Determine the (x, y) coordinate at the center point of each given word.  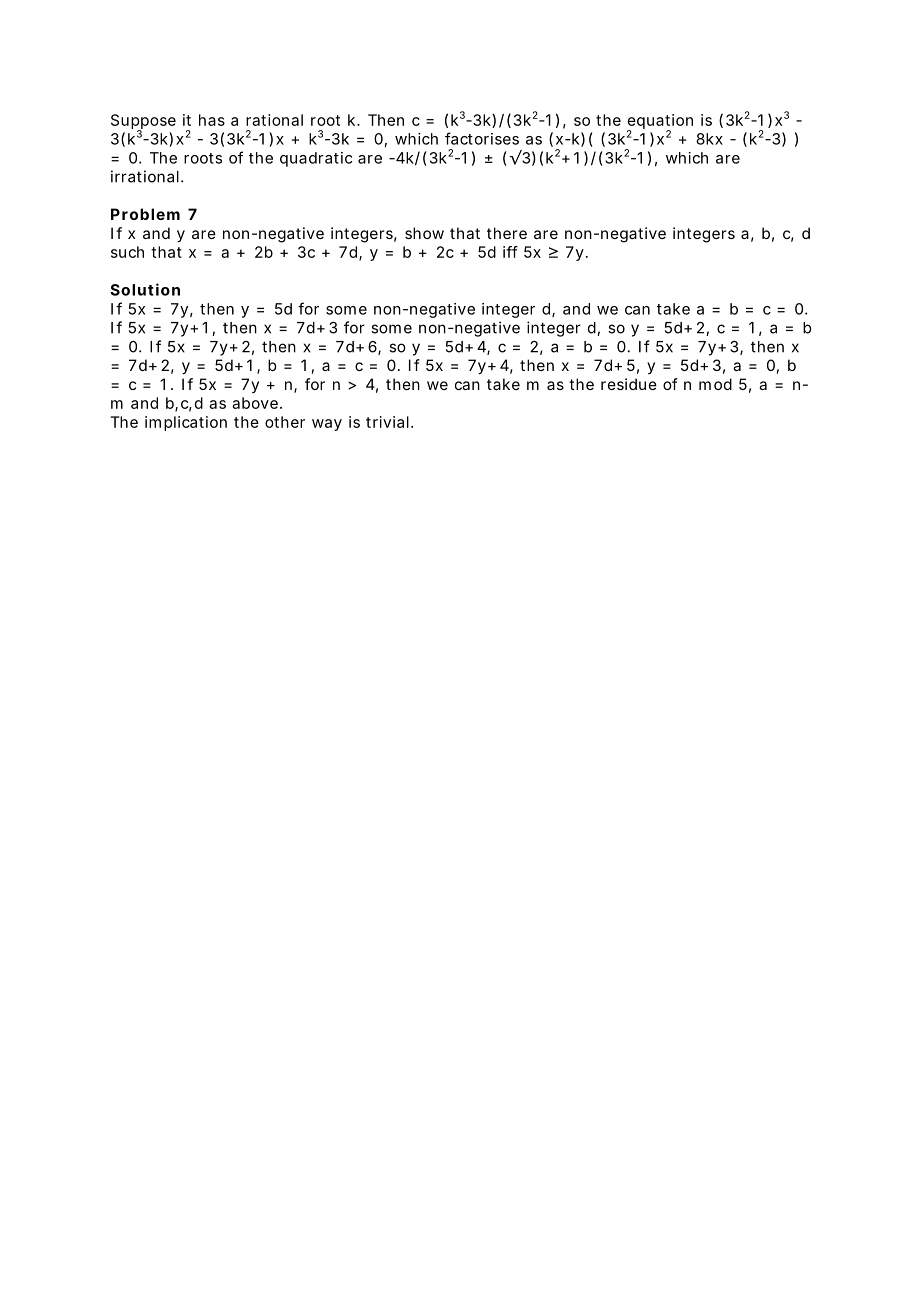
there (507, 233)
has (212, 120)
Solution (145, 289)
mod (715, 384)
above (256, 403)
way (327, 425)
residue (629, 384)
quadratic (316, 159)
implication (186, 423)
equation (660, 123)
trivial (387, 422)
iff (510, 252)
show (424, 233)
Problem (145, 214)
